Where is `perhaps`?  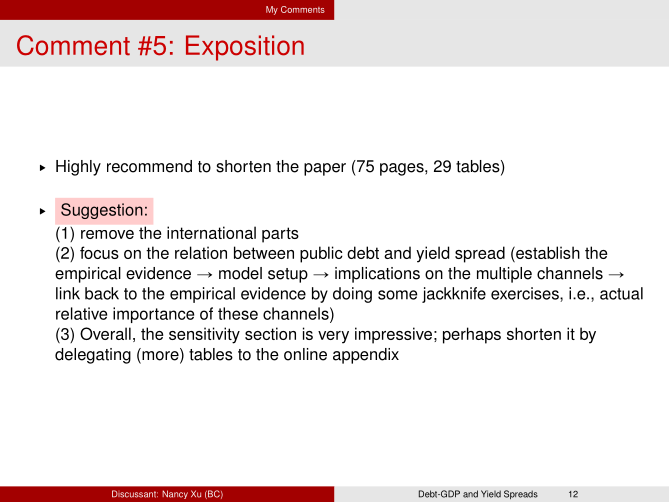
perhaps is located at coordinates (472, 335).
